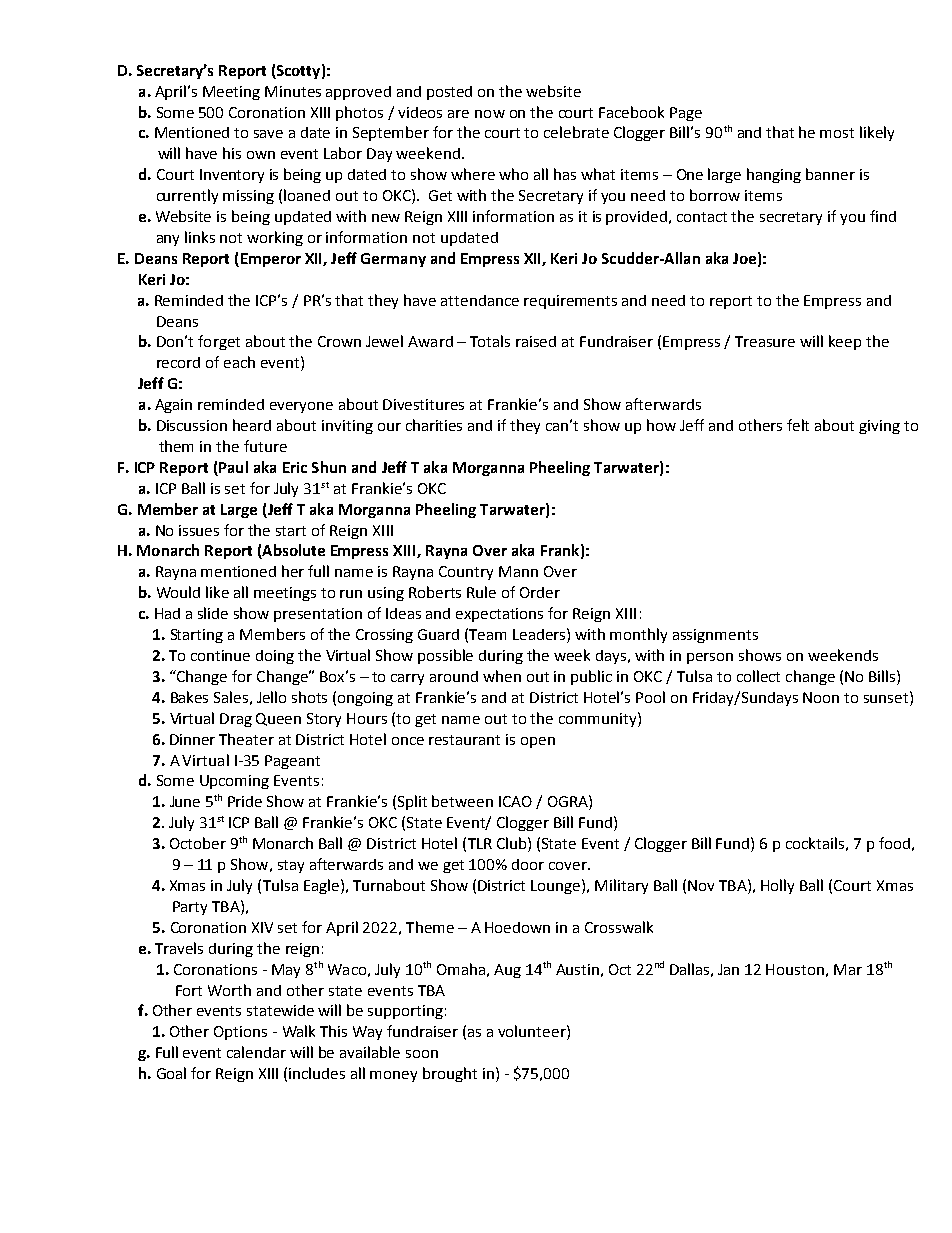 The height and width of the page is (1233, 952). What do you see at coordinates (490, 114) in the page?
I see `now` at bounding box center [490, 114].
